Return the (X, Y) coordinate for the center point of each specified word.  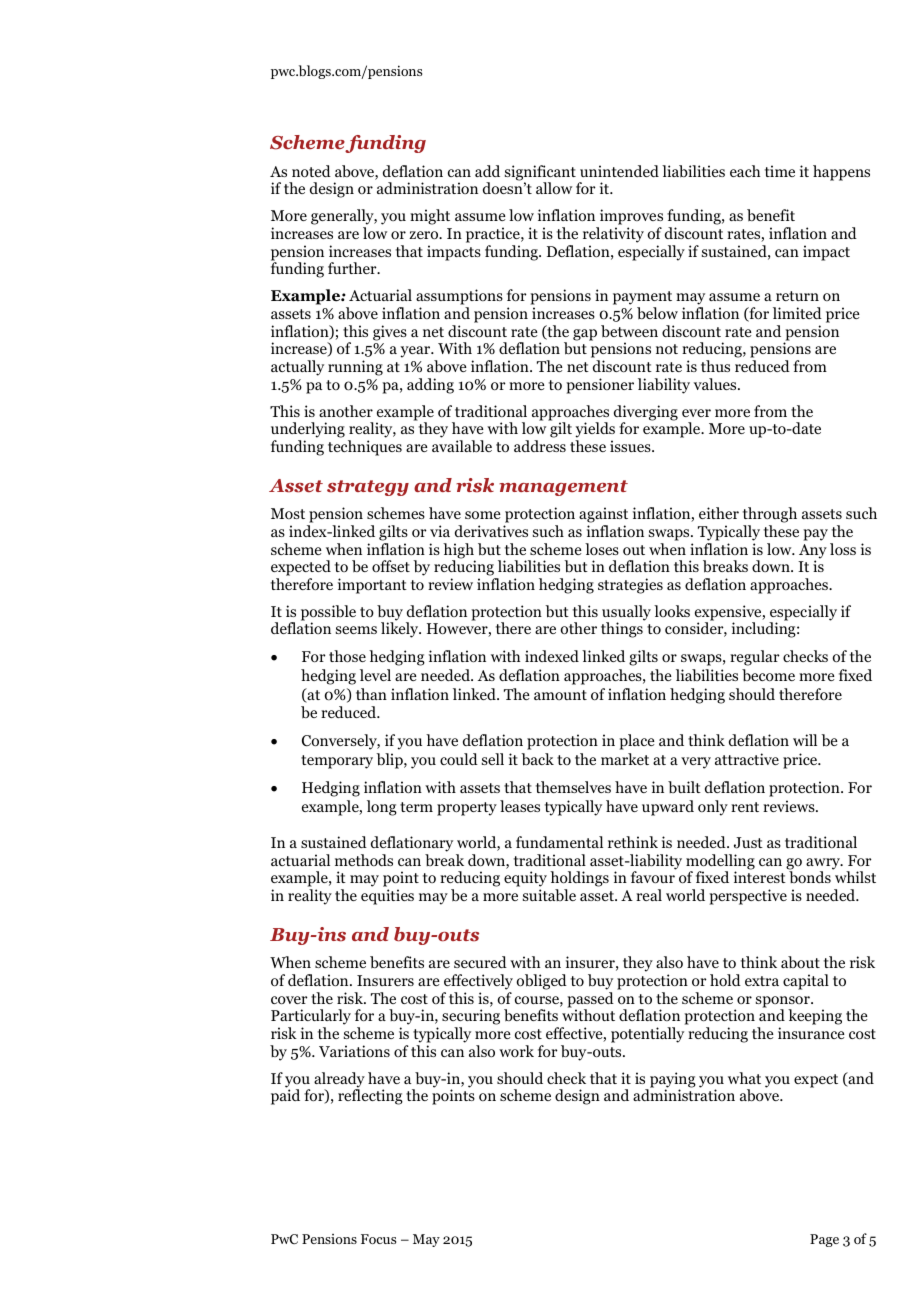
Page (824, 1240)
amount (560, 695)
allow (554, 188)
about (800, 962)
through (770, 515)
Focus (378, 1239)
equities (387, 897)
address (540, 446)
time (780, 171)
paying (672, 1081)
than (371, 694)
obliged (541, 982)
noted (311, 171)
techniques (365, 448)
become (768, 675)
